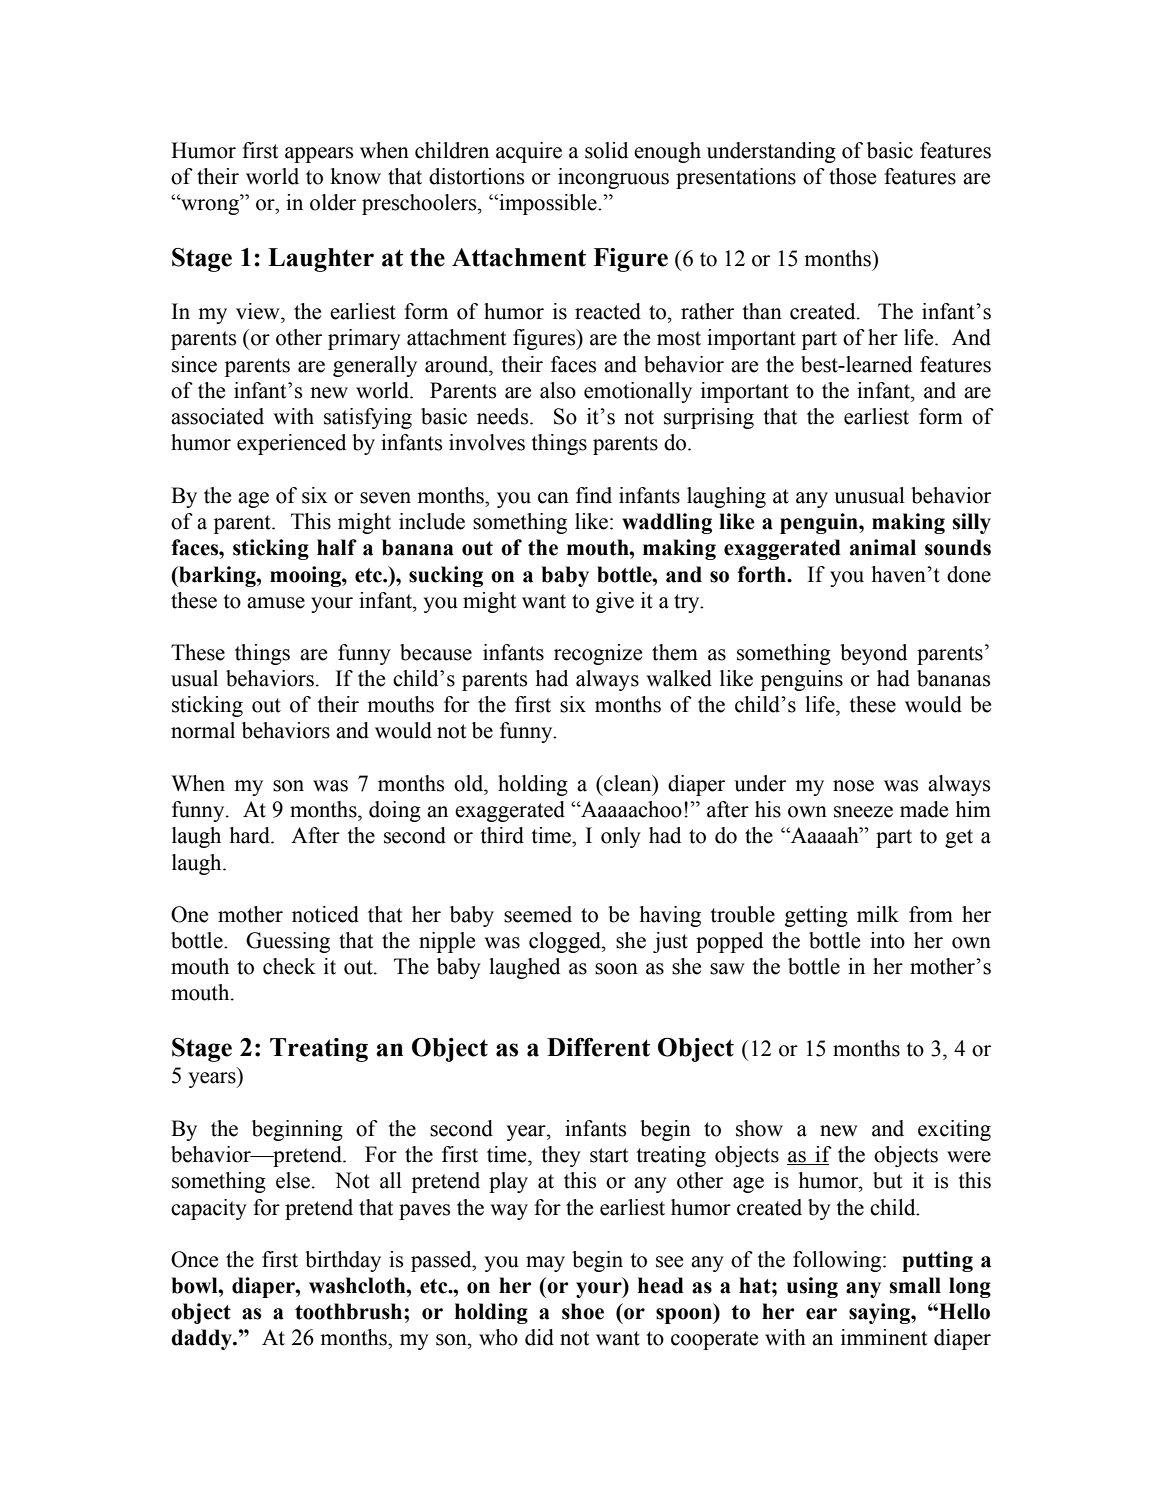 This screenshot has height=1504, width=1162. I want to click on toothbrush, so click(350, 1311).
